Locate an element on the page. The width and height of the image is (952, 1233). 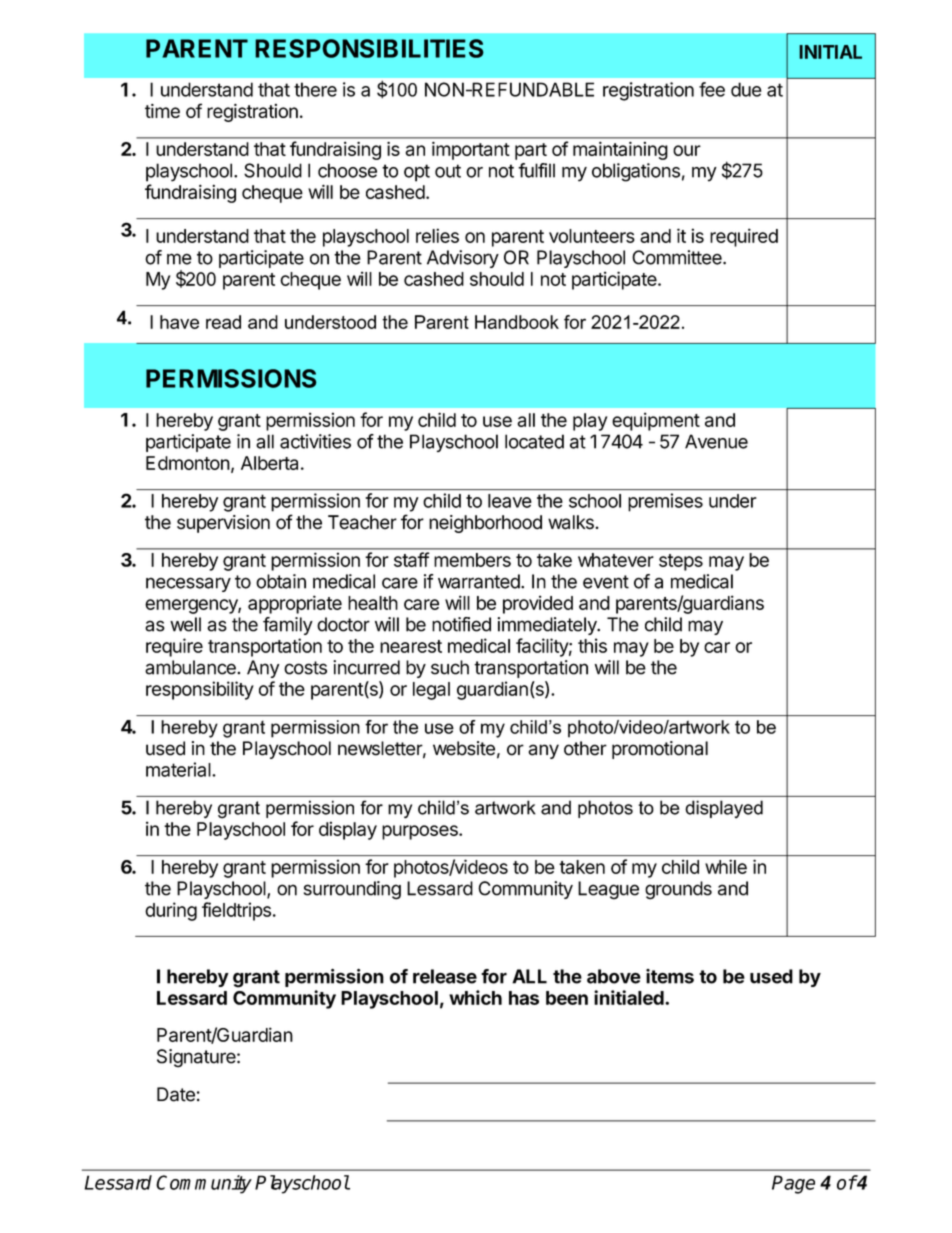
Date is located at coordinates (176, 1094).
